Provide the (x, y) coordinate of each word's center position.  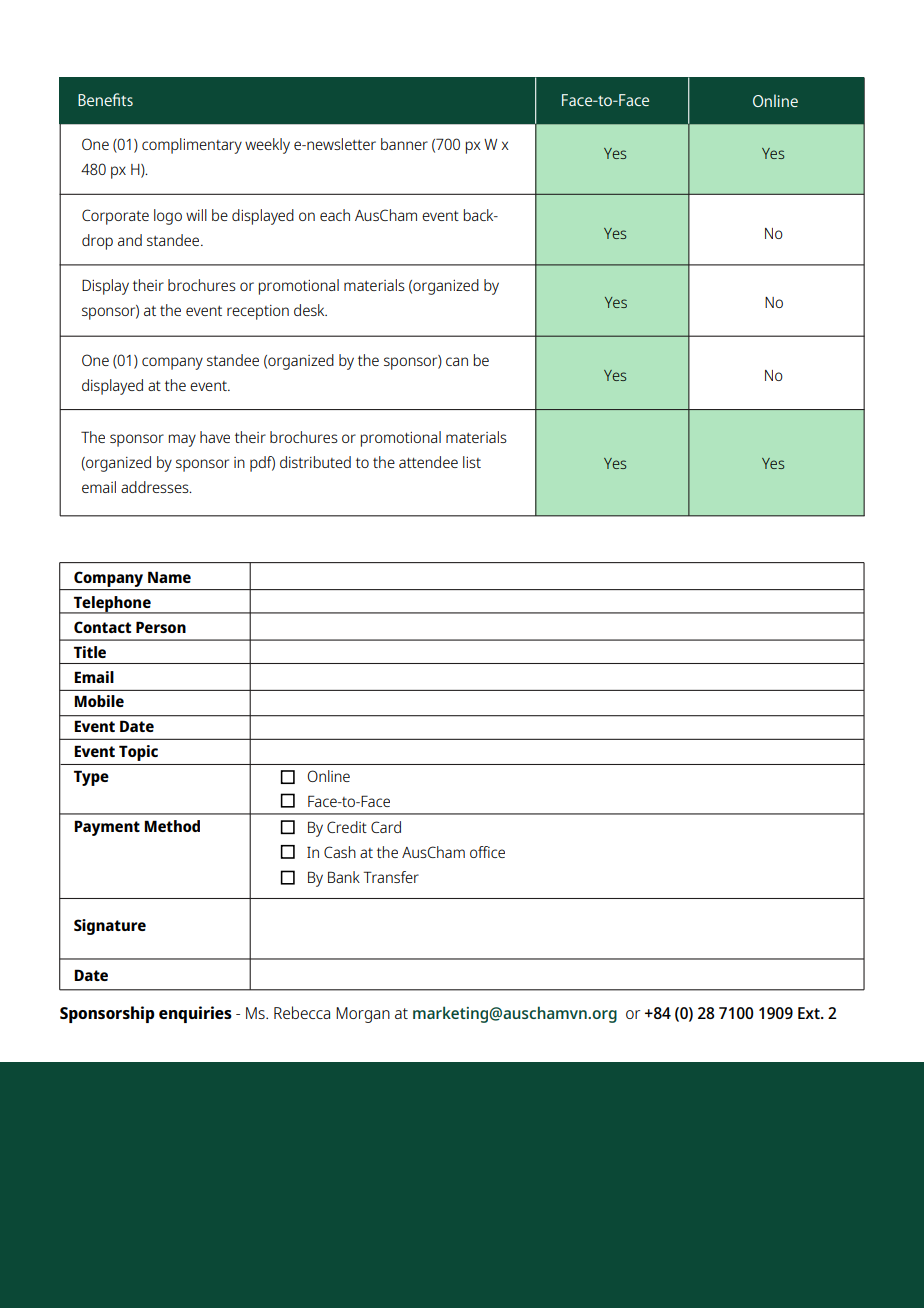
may (182, 440)
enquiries (195, 1014)
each (335, 215)
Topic (138, 753)
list (472, 462)
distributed (315, 462)
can (457, 361)
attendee (428, 462)
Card (386, 827)
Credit (347, 827)
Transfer (391, 877)
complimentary (192, 146)
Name (169, 577)
